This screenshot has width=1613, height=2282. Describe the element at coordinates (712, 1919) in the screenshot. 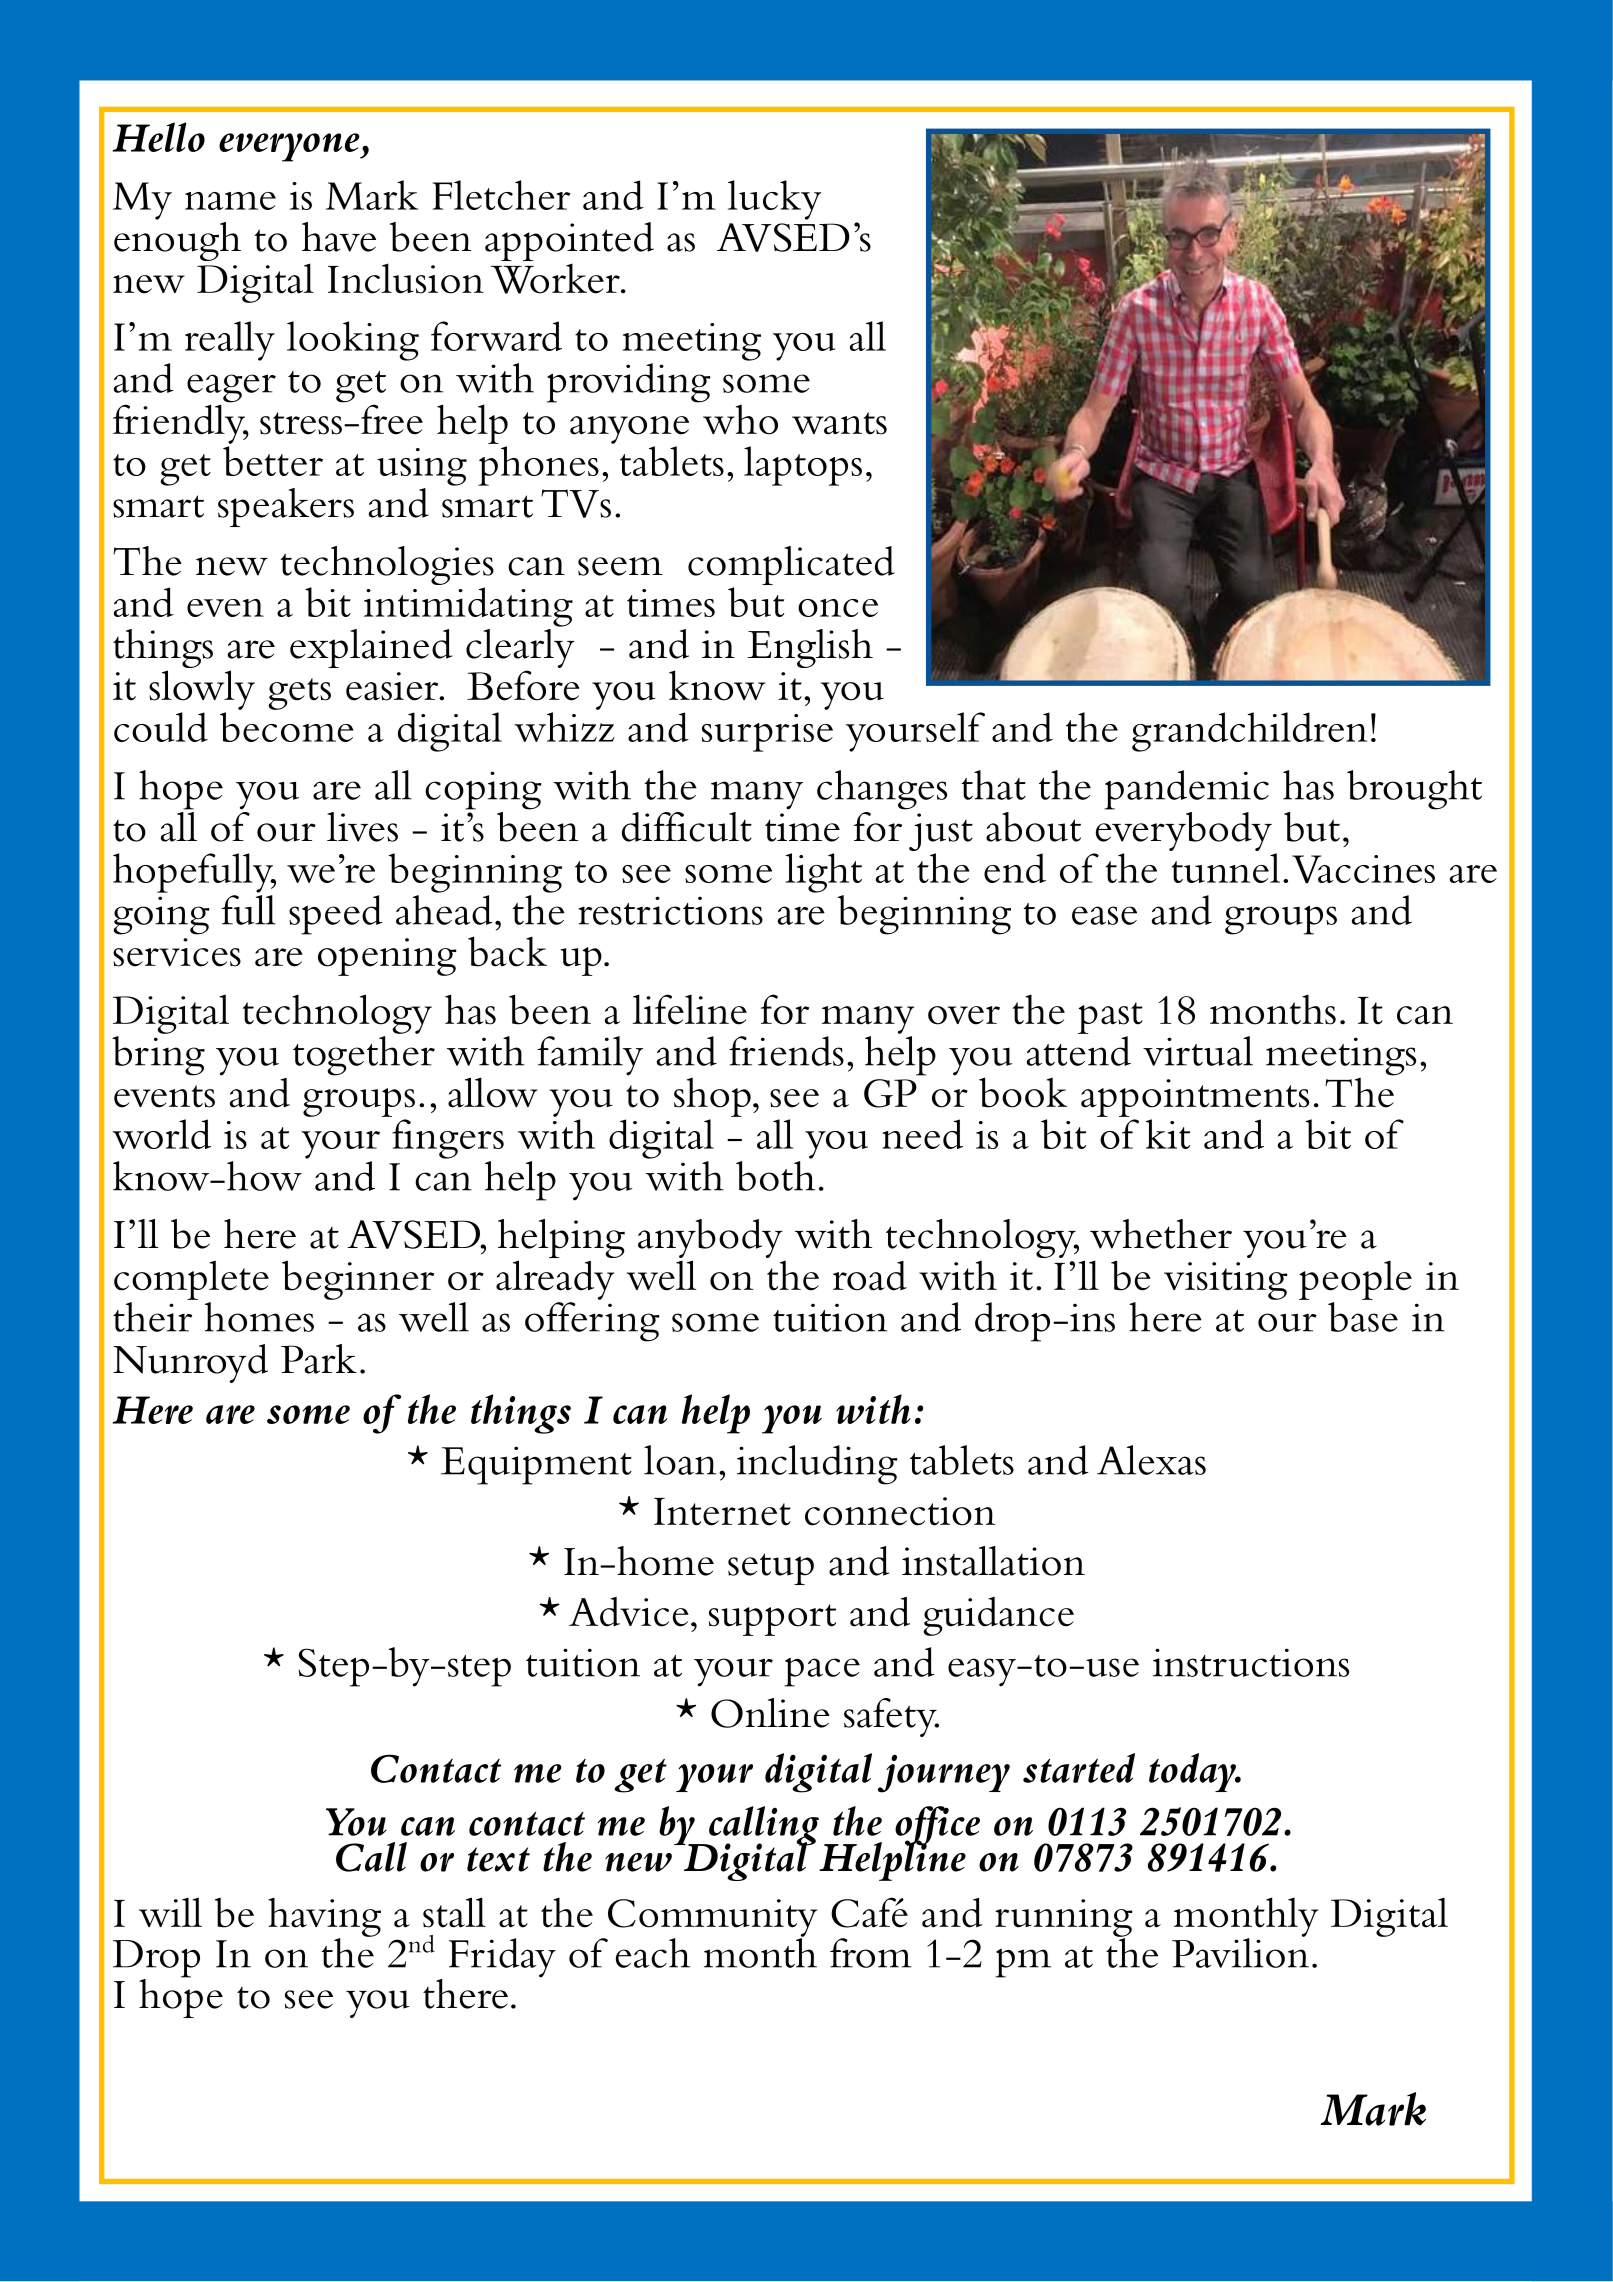

I see `Community` at that location.
